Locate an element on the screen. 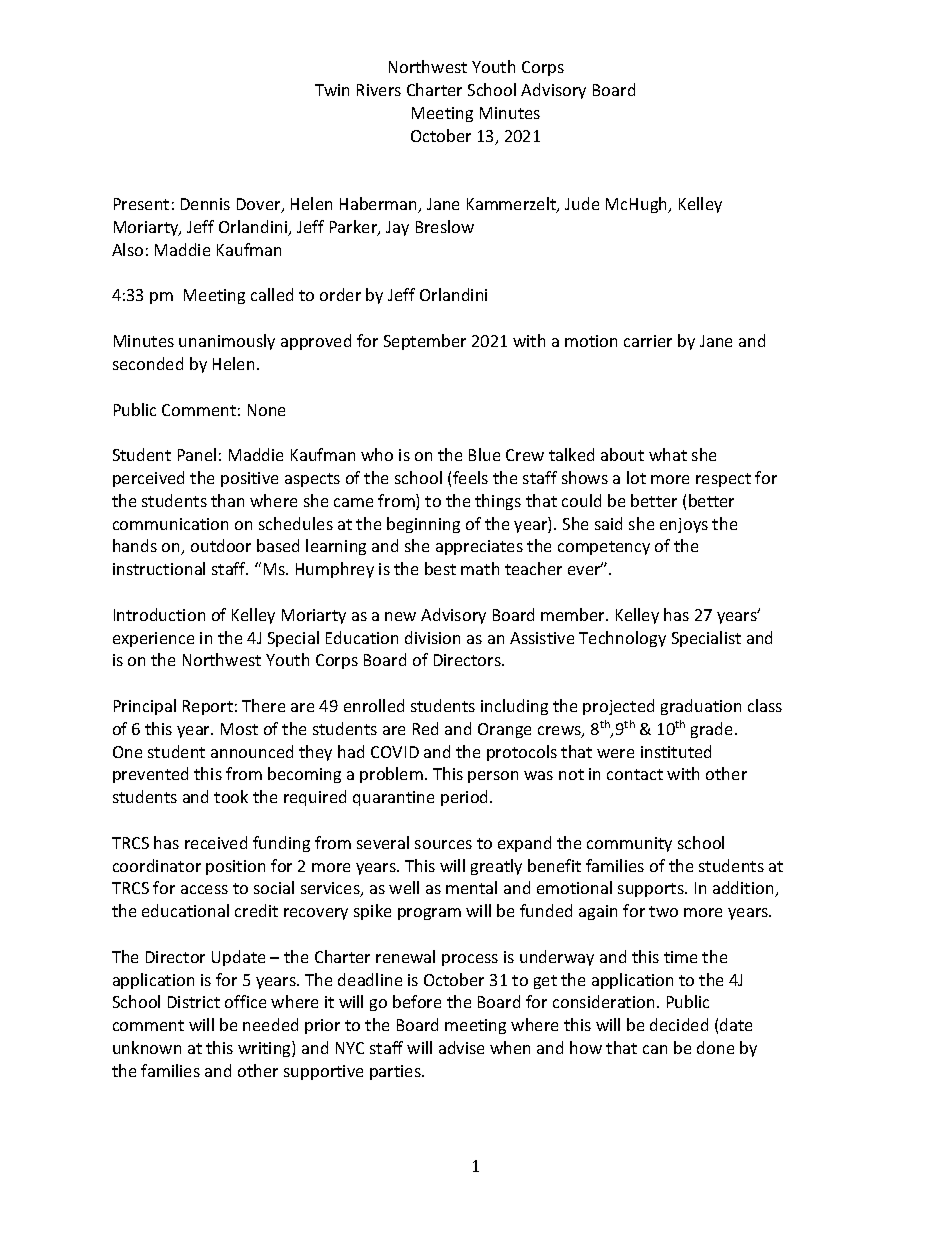  advise is located at coordinates (461, 1047).
